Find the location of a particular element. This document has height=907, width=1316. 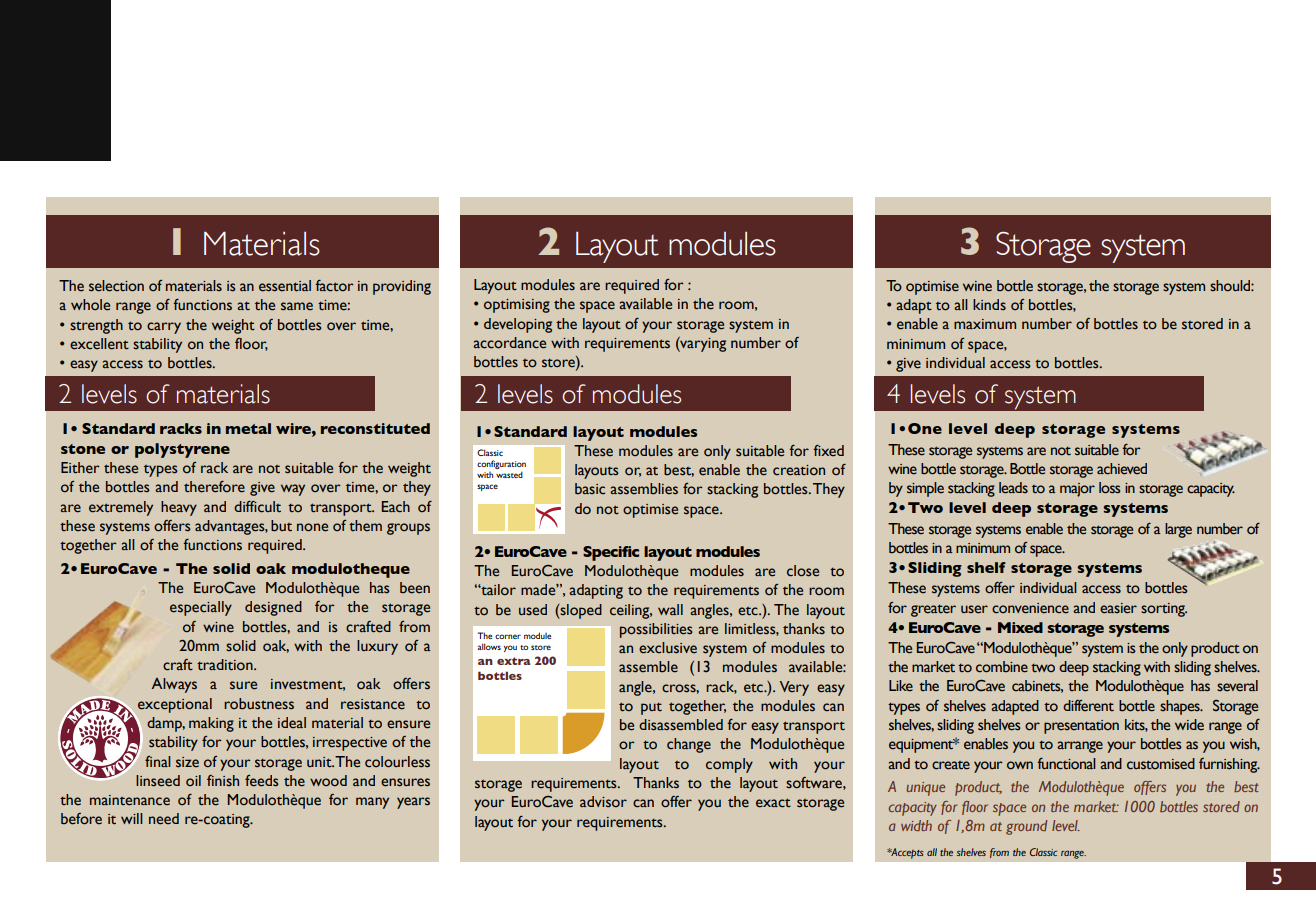

Specific is located at coordinates (611, 553).
